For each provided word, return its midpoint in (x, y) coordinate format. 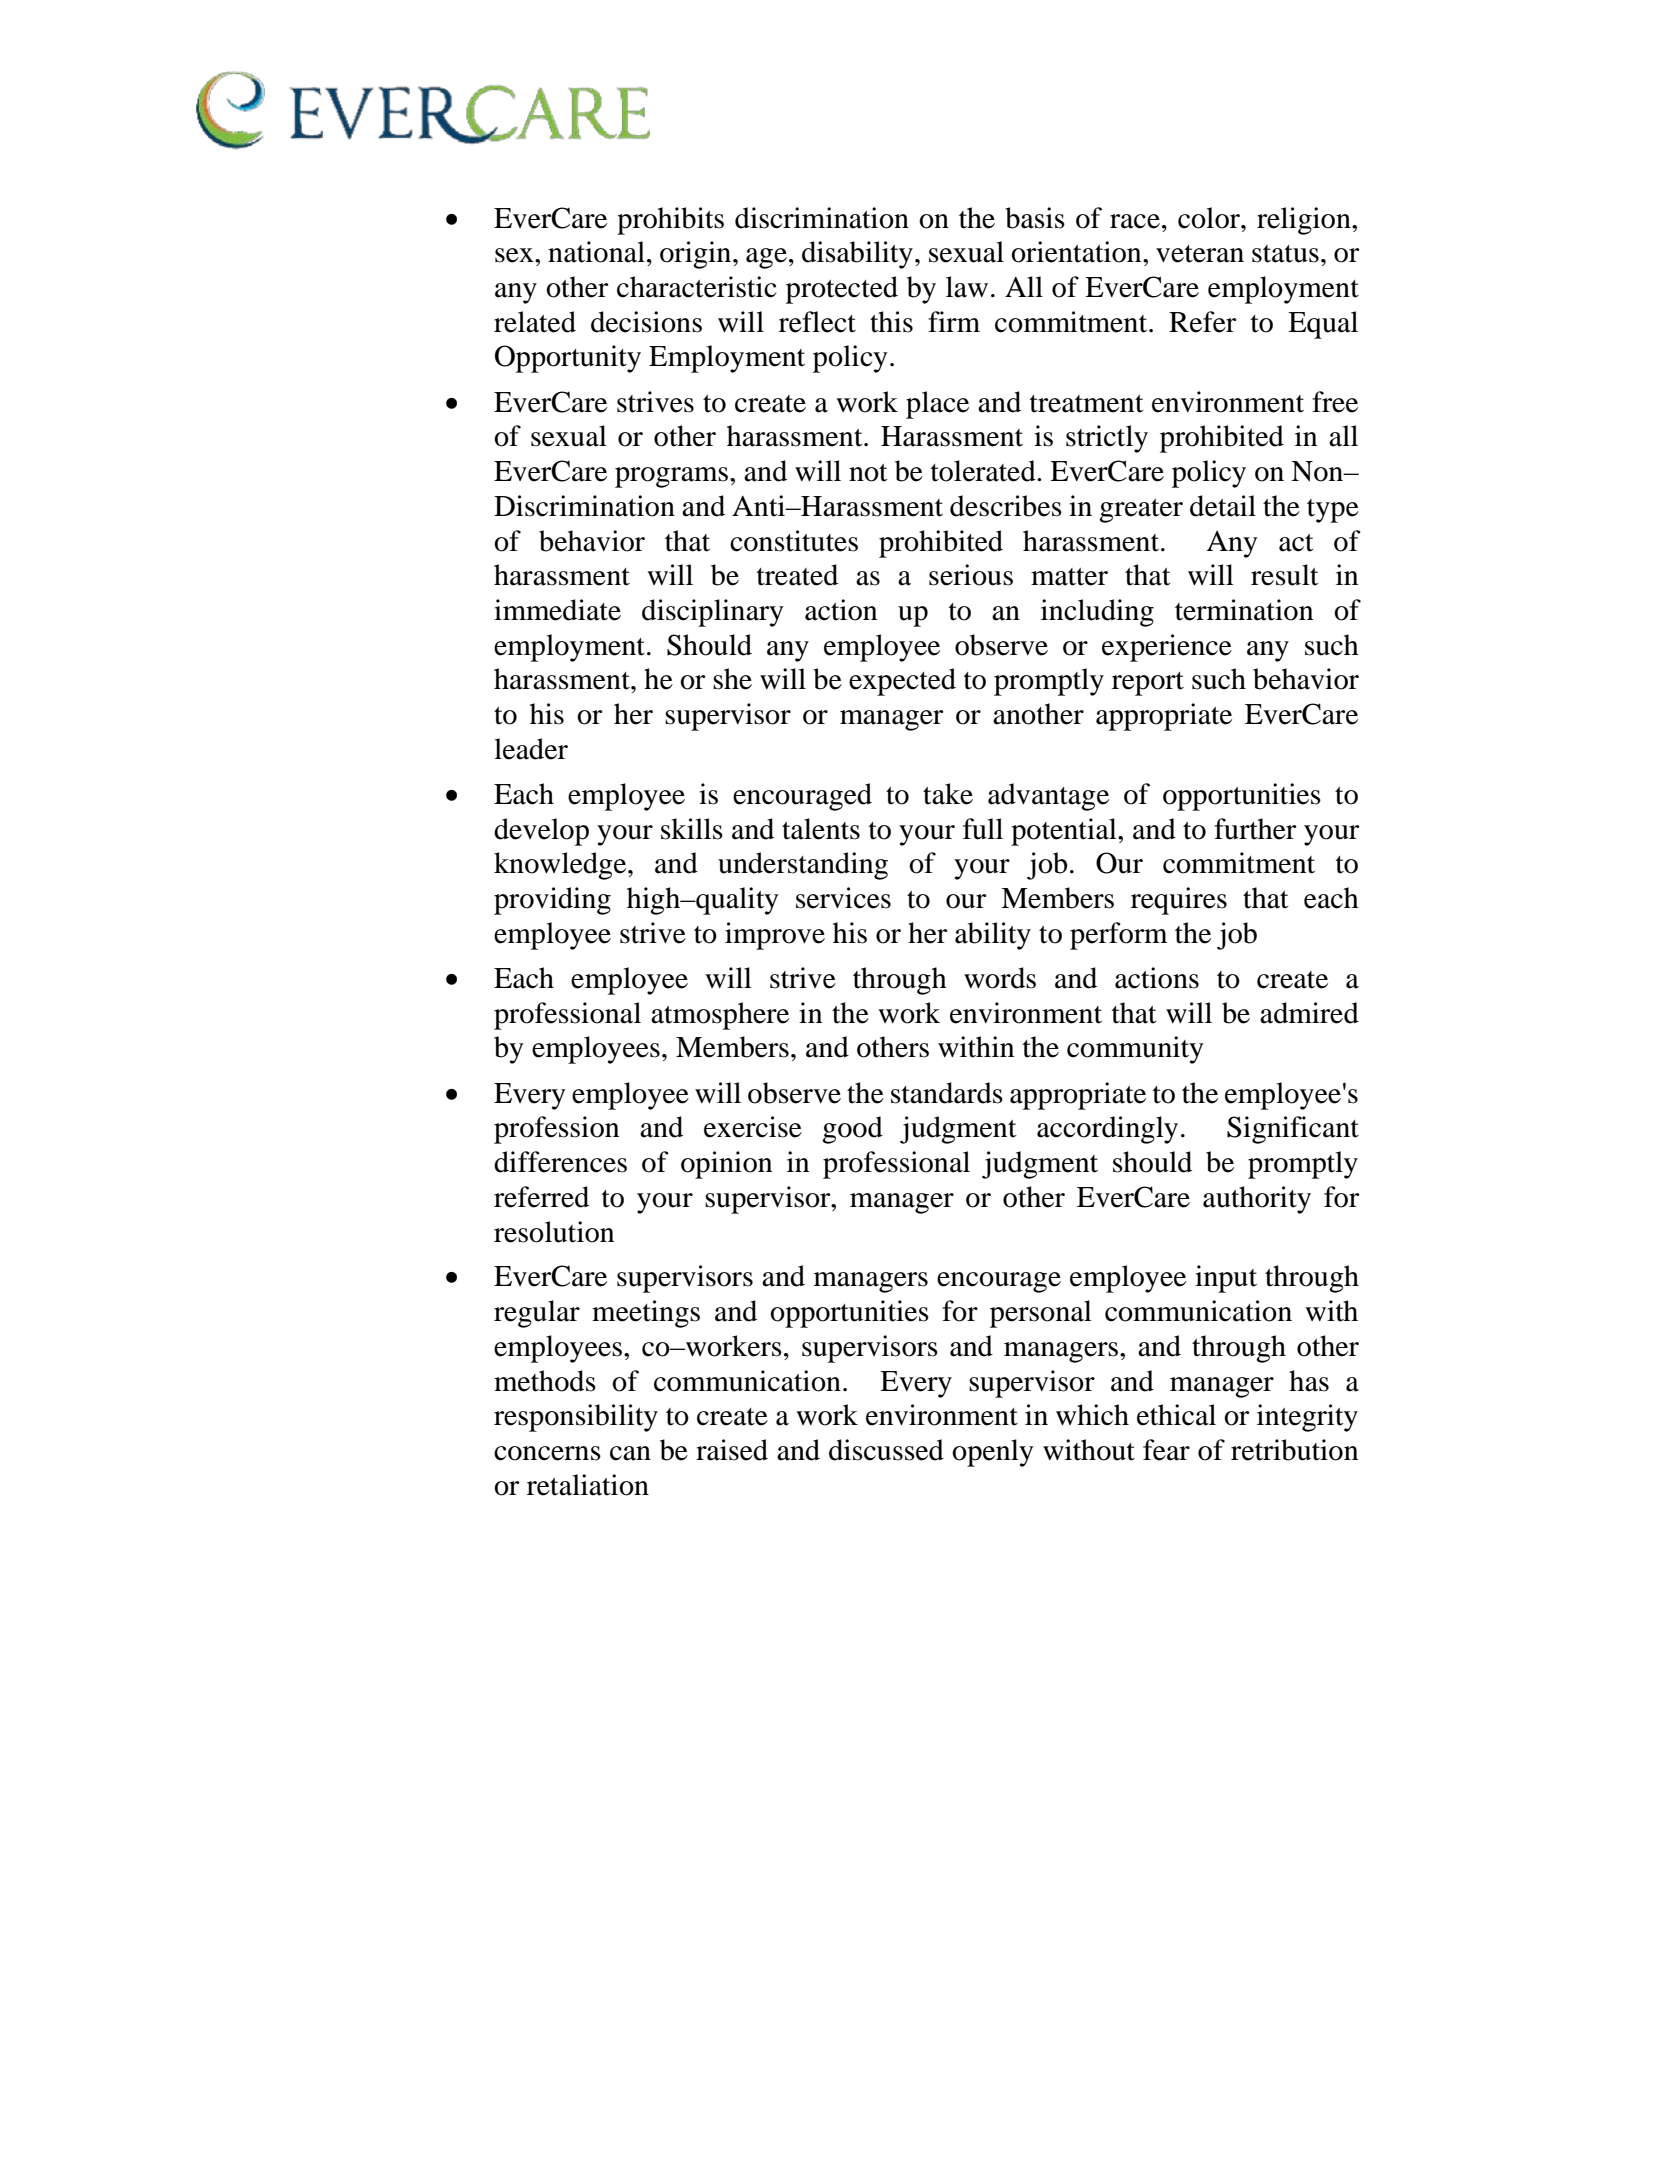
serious (971, 575)
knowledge (561, 866)
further (1255, 829)
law (967, 287)
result (1285, 575)
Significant (1293, 1130)
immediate (557, 610)
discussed (886, 1450)
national (596, 252)
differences (560, 1162)
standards (947, 1093)
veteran (1200, 254)
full (983, 829)
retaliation (588, 1485)
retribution (1294, 1450)
